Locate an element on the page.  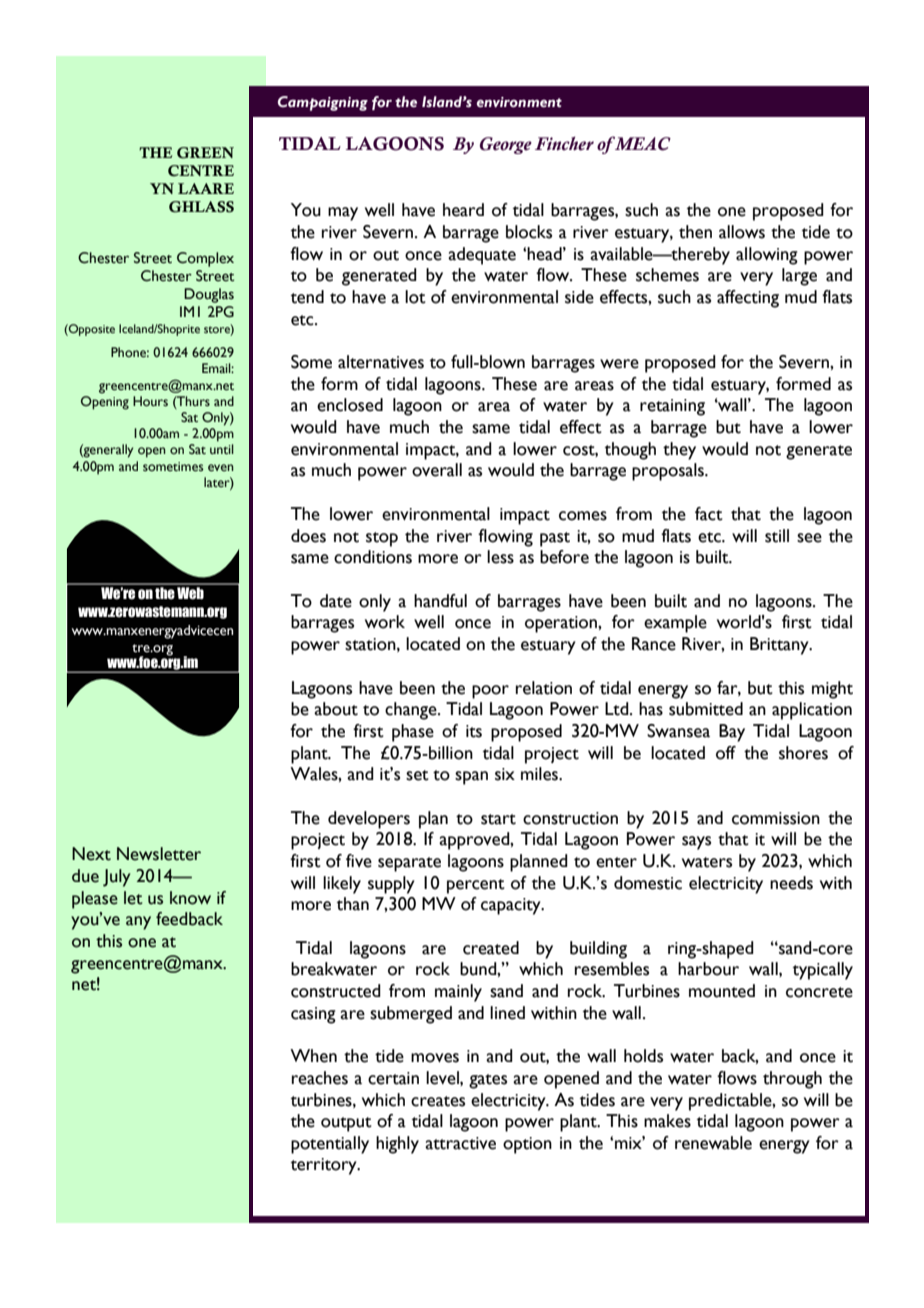
potentially is located at coordinates (330, 1145).
